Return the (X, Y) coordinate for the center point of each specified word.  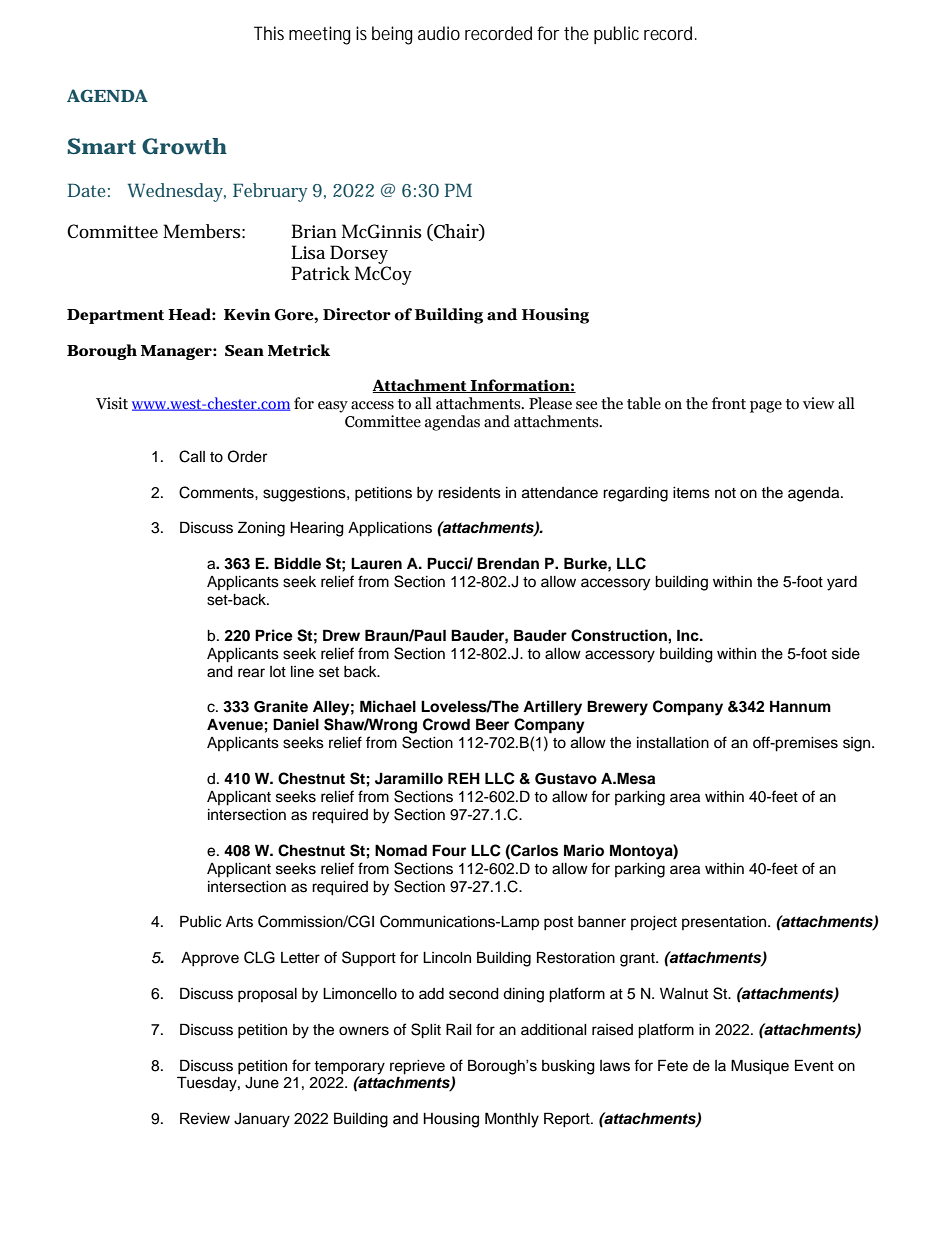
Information (520, 386)
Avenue (235, 724)
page (766, 407)
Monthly (512, 1120)
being (392, 35)
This (269, 33)
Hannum (800, 706)
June (262, 1083)
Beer (492, 724)
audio (439, 33)
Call (192, 456)
